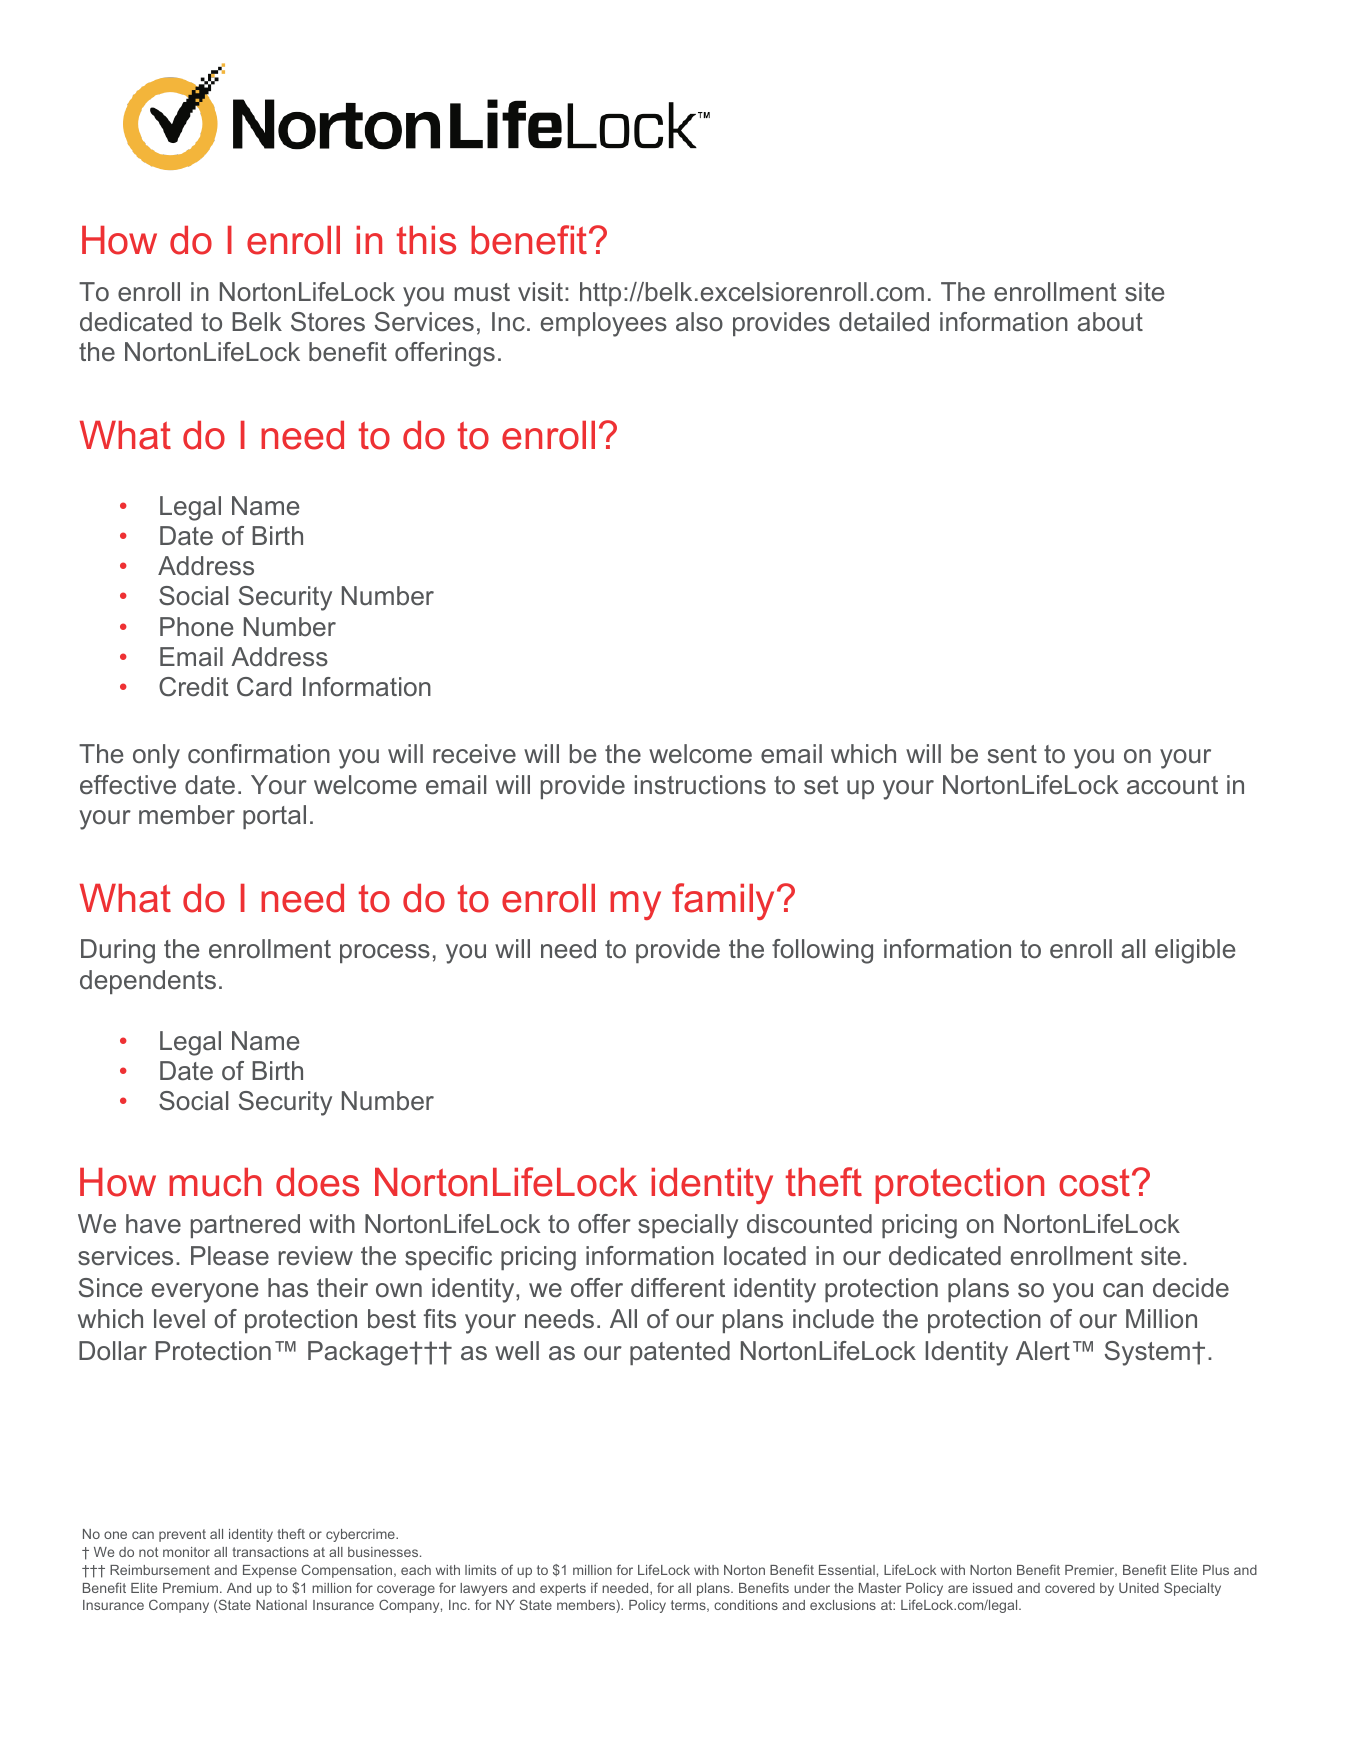  Describe the element at coordinates (699, 322) in the document. I see `also` at that location.
